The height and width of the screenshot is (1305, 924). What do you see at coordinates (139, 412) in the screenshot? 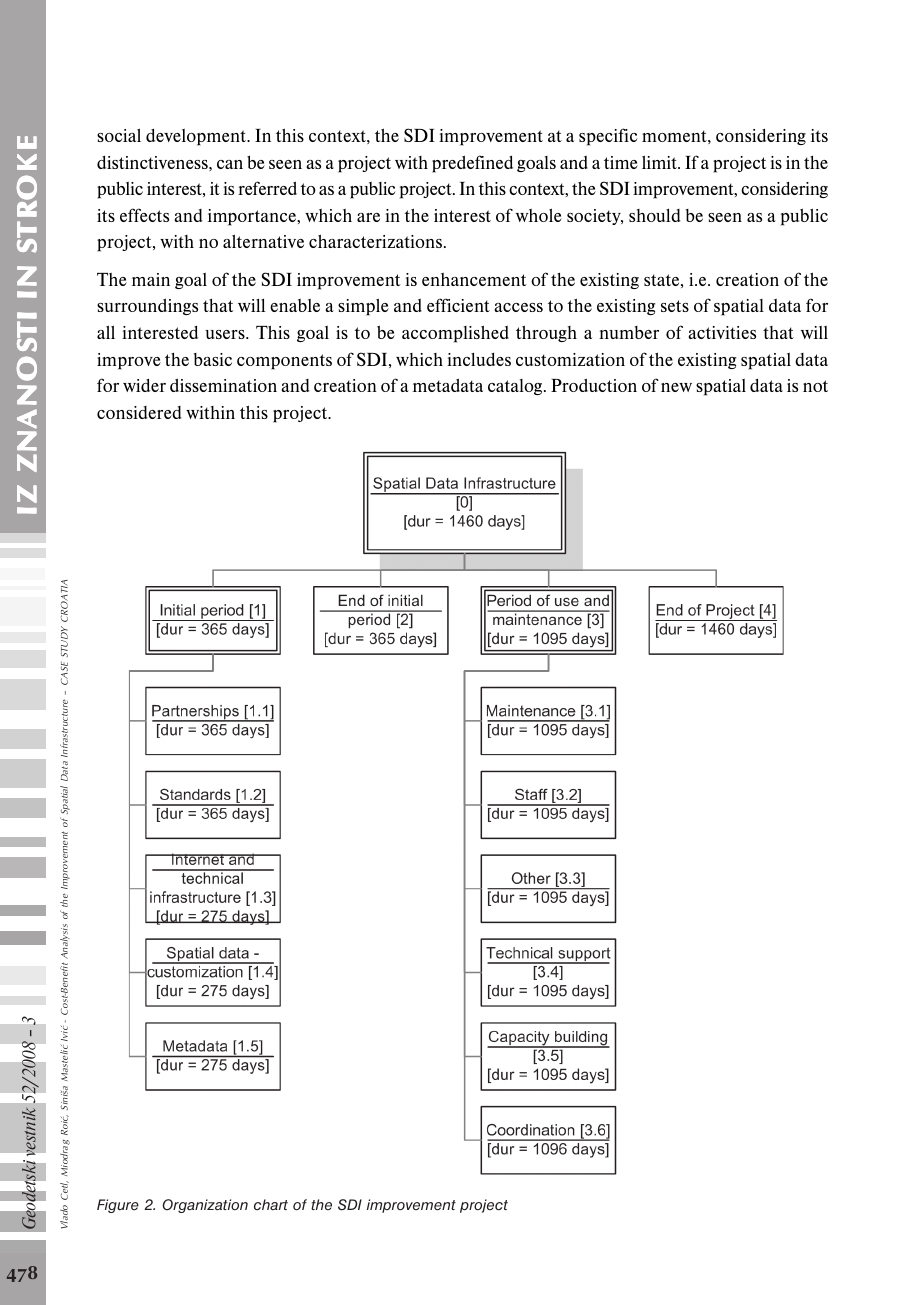
I see `considered` at bounding box center [139, 412].
